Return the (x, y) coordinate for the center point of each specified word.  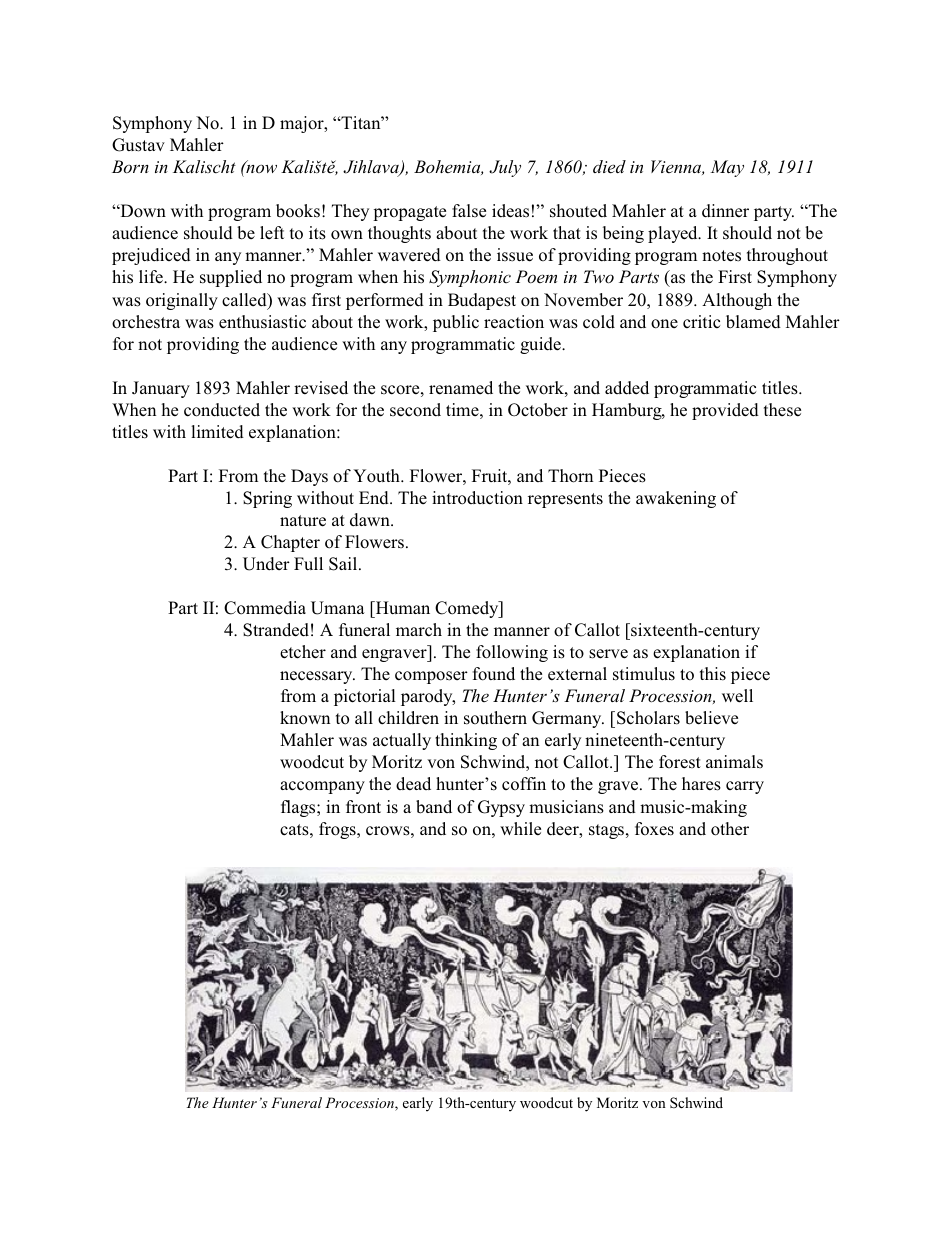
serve (608, 654)
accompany (322, 787)
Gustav (138, 145)
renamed (461, 388)
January (161, 389)
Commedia (265, 608)
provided (725, 411)
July (505, 168)
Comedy (468, 609)
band (434, 807)
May (727, 168)
